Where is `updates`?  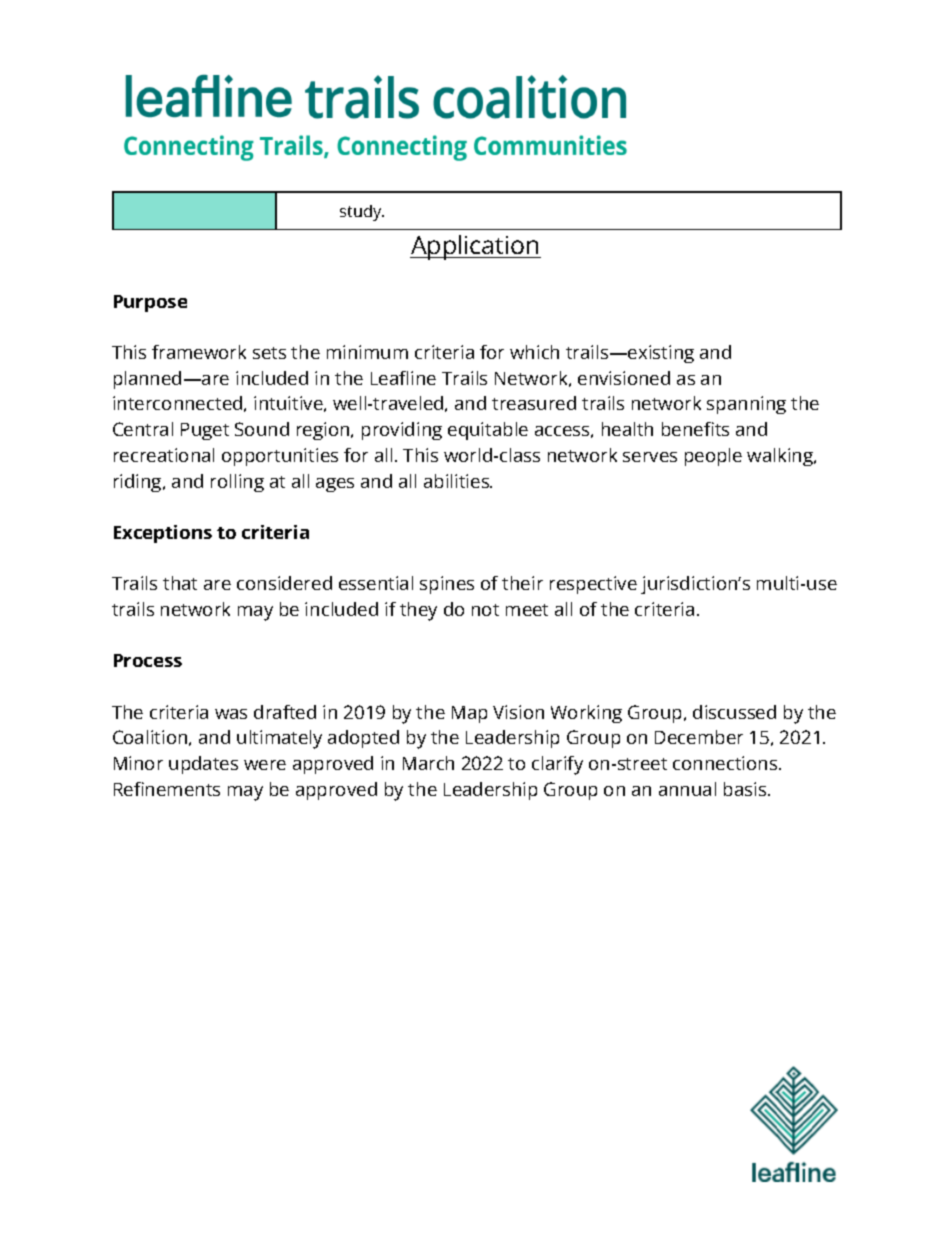
updates is located at coordinates (203, 765).
